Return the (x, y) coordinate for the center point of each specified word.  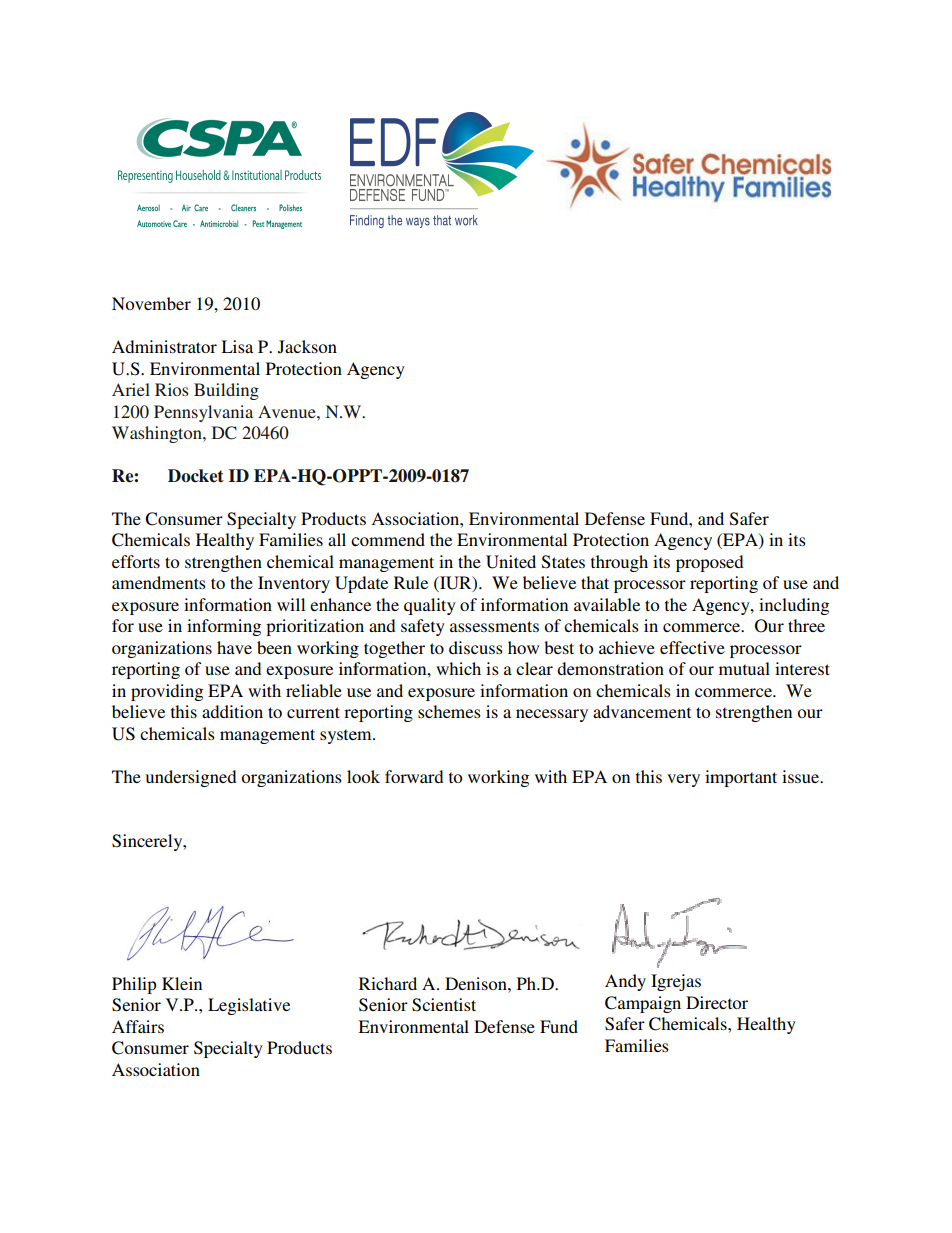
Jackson (307, 347)
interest (802, 668)
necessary (552, 715)
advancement (642, 711)
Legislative (249, 1006)
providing (167, 692)
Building (226, 391)
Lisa (237, 346)
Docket (196, 476)
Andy (625, 982)
